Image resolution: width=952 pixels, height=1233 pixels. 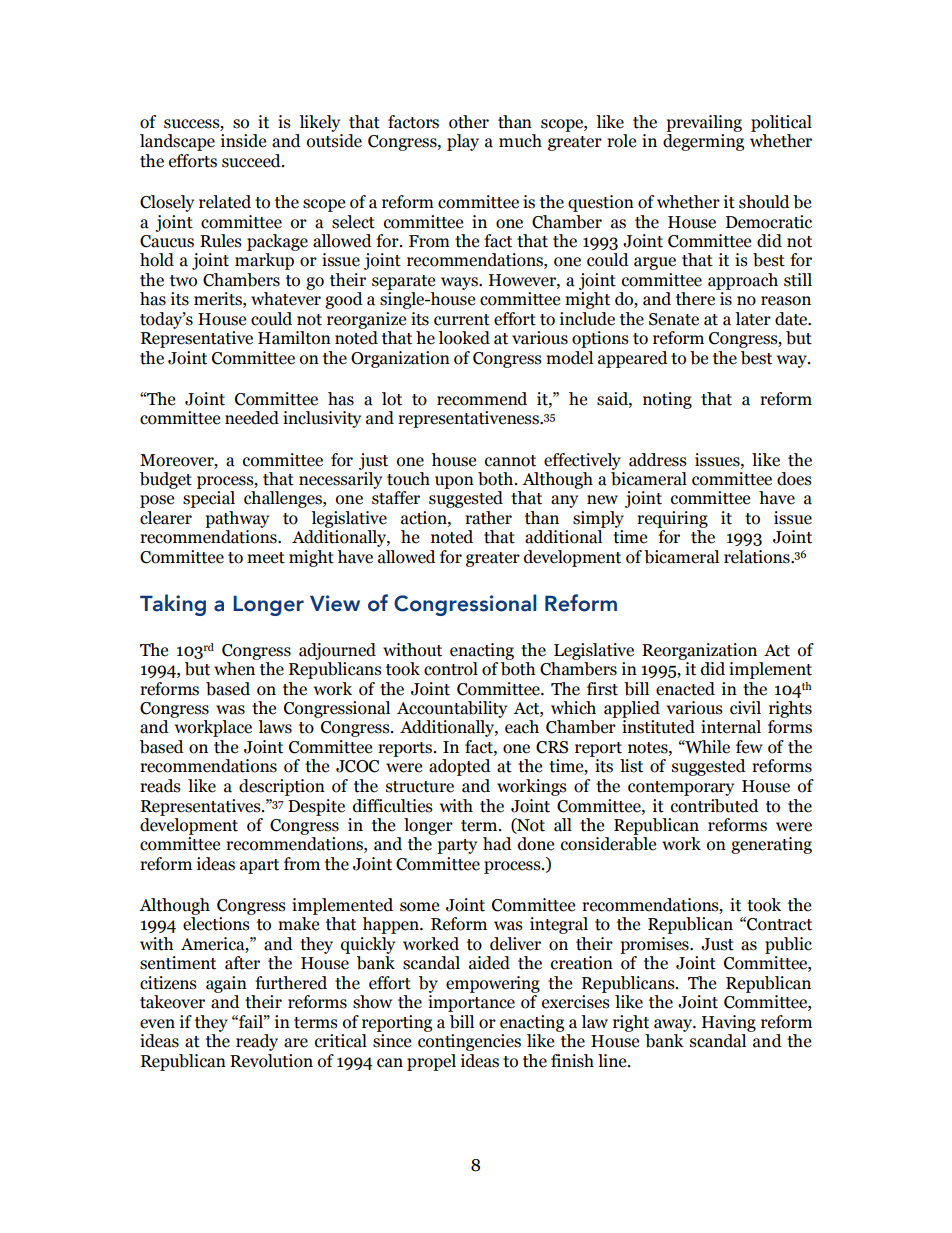 I want to click on address, so click(x=658, y=460).
